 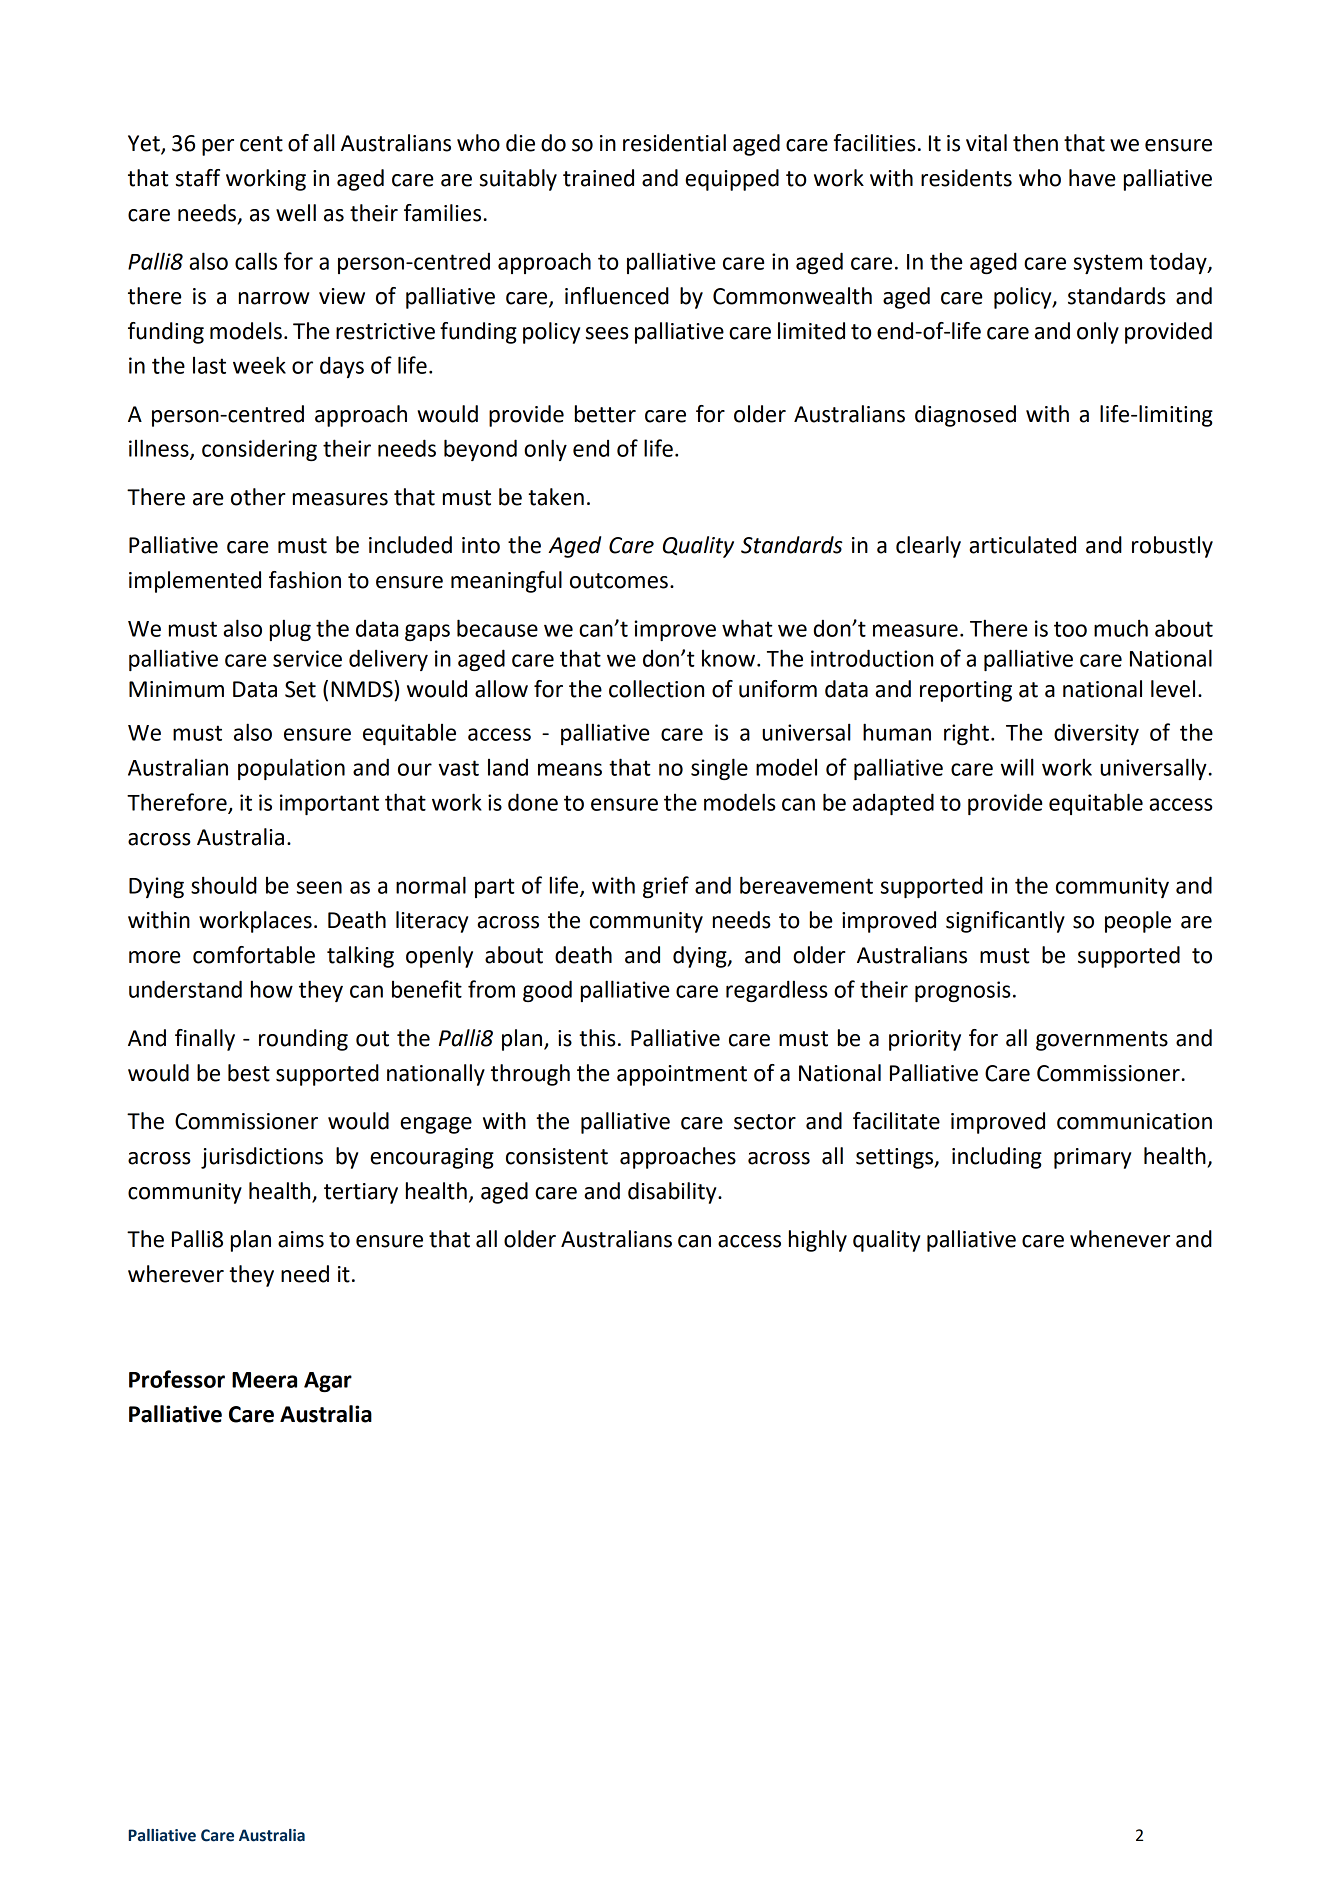 I want to click on well, so click(x=296, y=213).
